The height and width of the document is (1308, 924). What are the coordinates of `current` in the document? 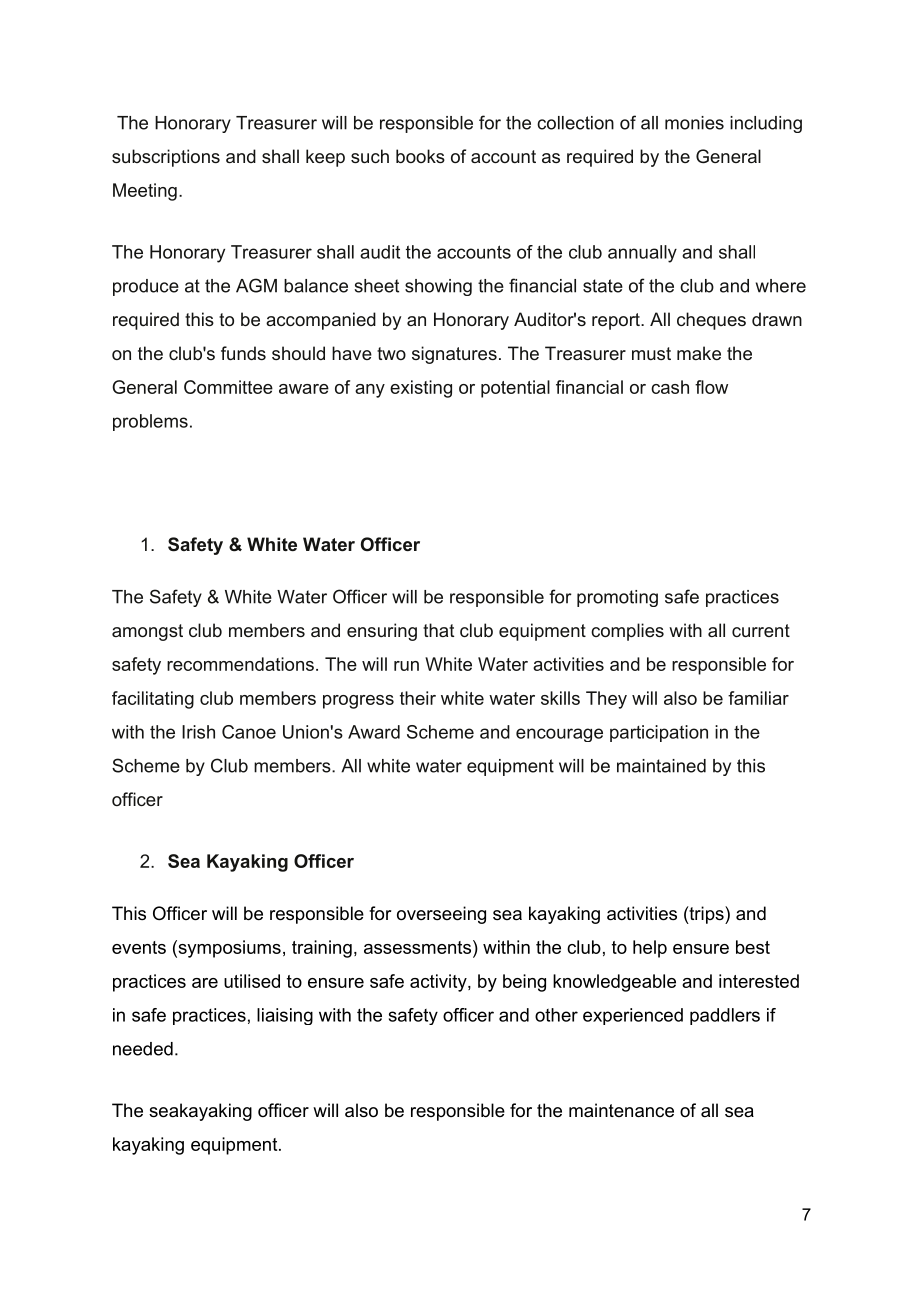 It's located at (761, 630).
